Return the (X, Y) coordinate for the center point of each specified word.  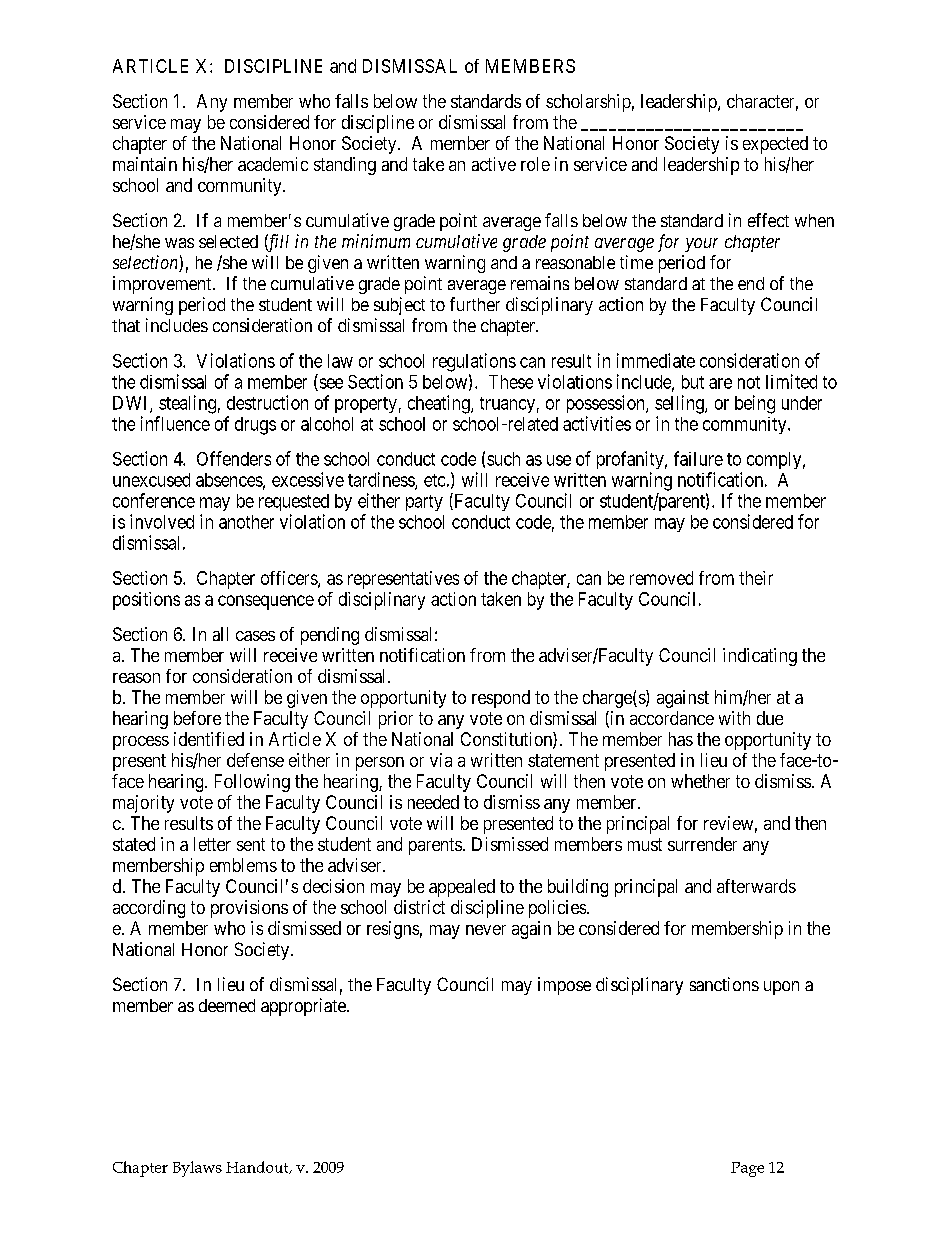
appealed (462, 888)
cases (255, 636)
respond (501, 699)
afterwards (756, 886)
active (494, 164)
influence (175, 423)
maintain (145, 164)
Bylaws (197, 1169)
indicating (760, 657)
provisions (249, 909)
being (755, 404)
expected (775, 145)
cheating (440, 404)
